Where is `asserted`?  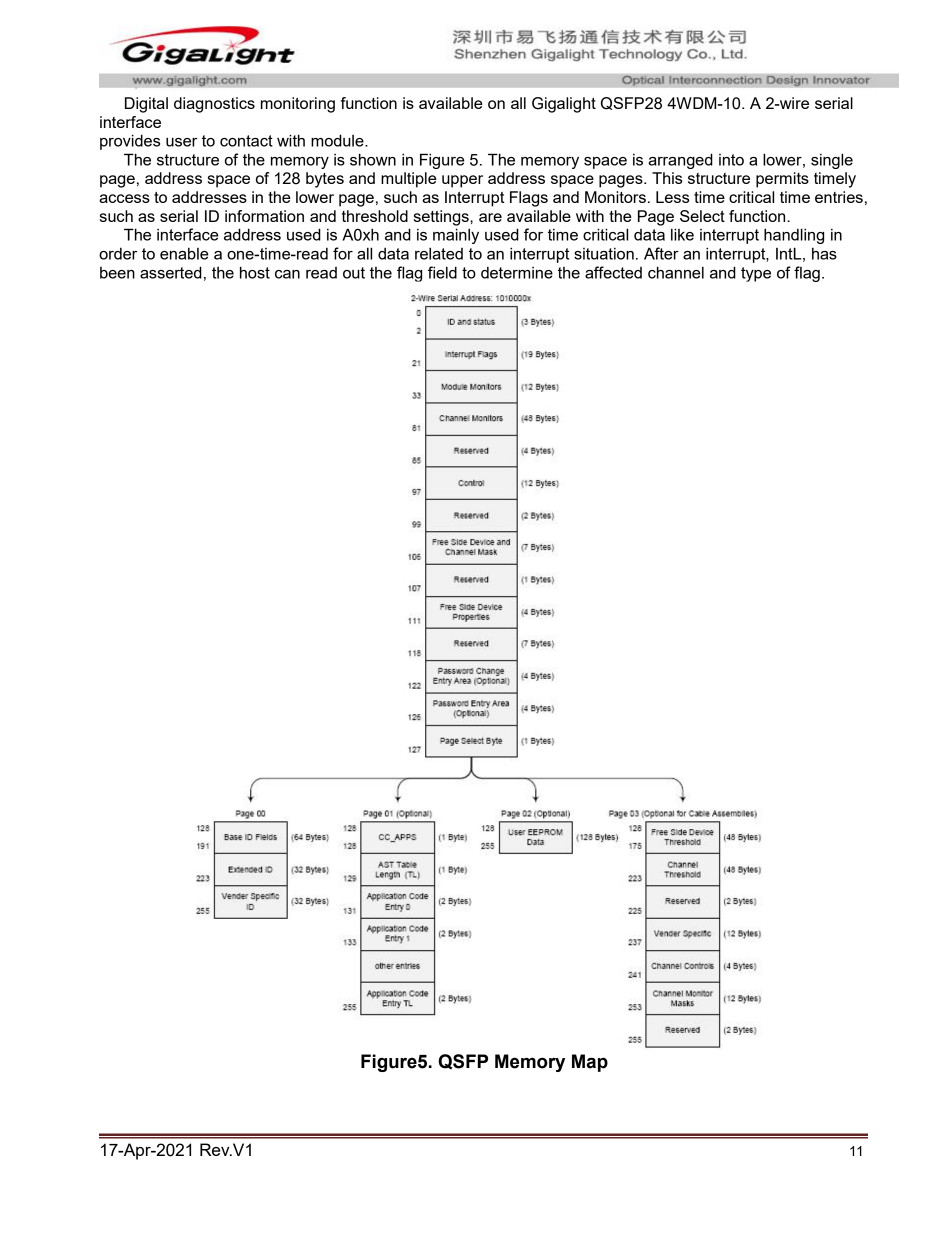
asserted is located at coordinates (171, 272).
